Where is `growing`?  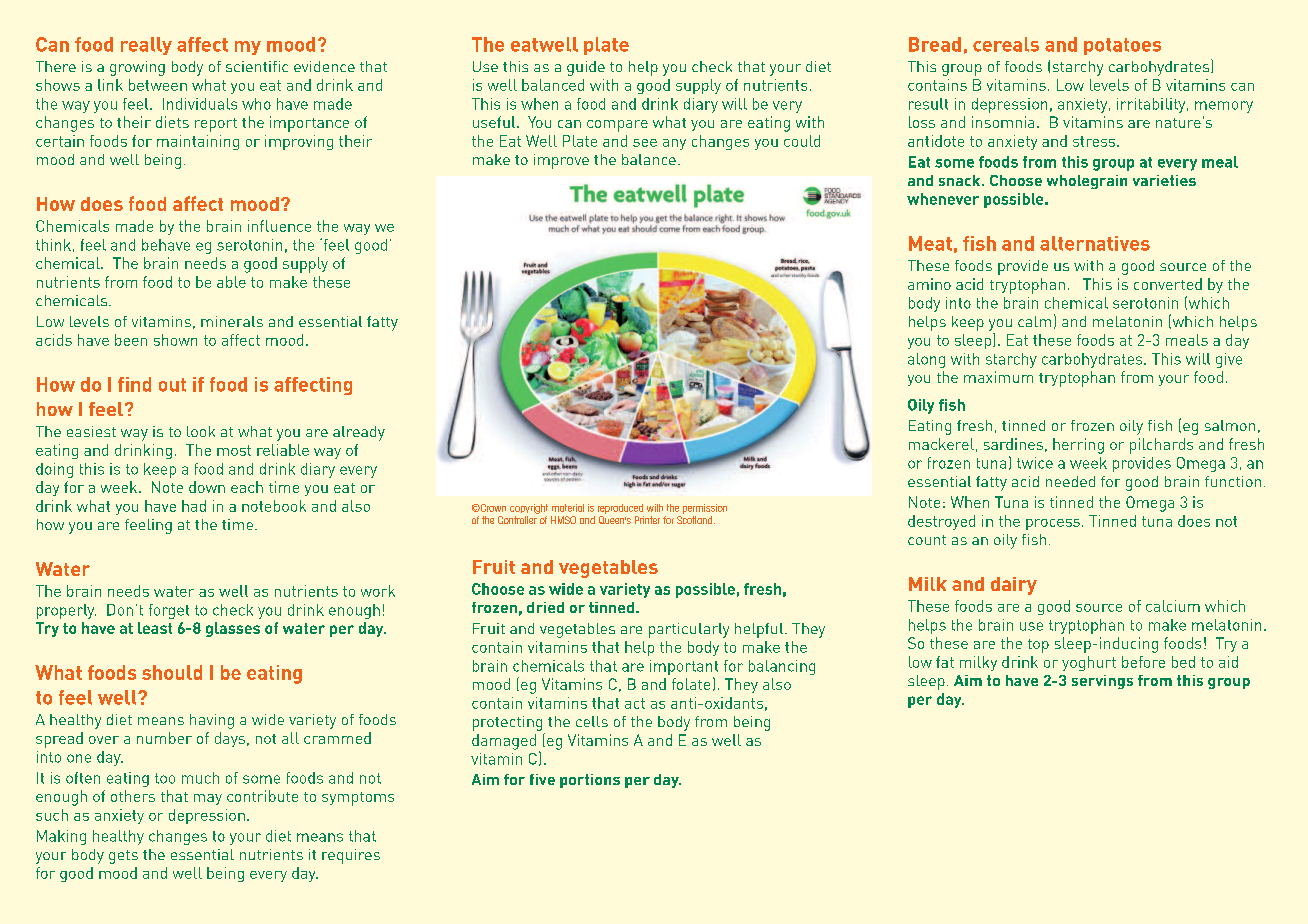
growing is located at coordinates (137, 68).
